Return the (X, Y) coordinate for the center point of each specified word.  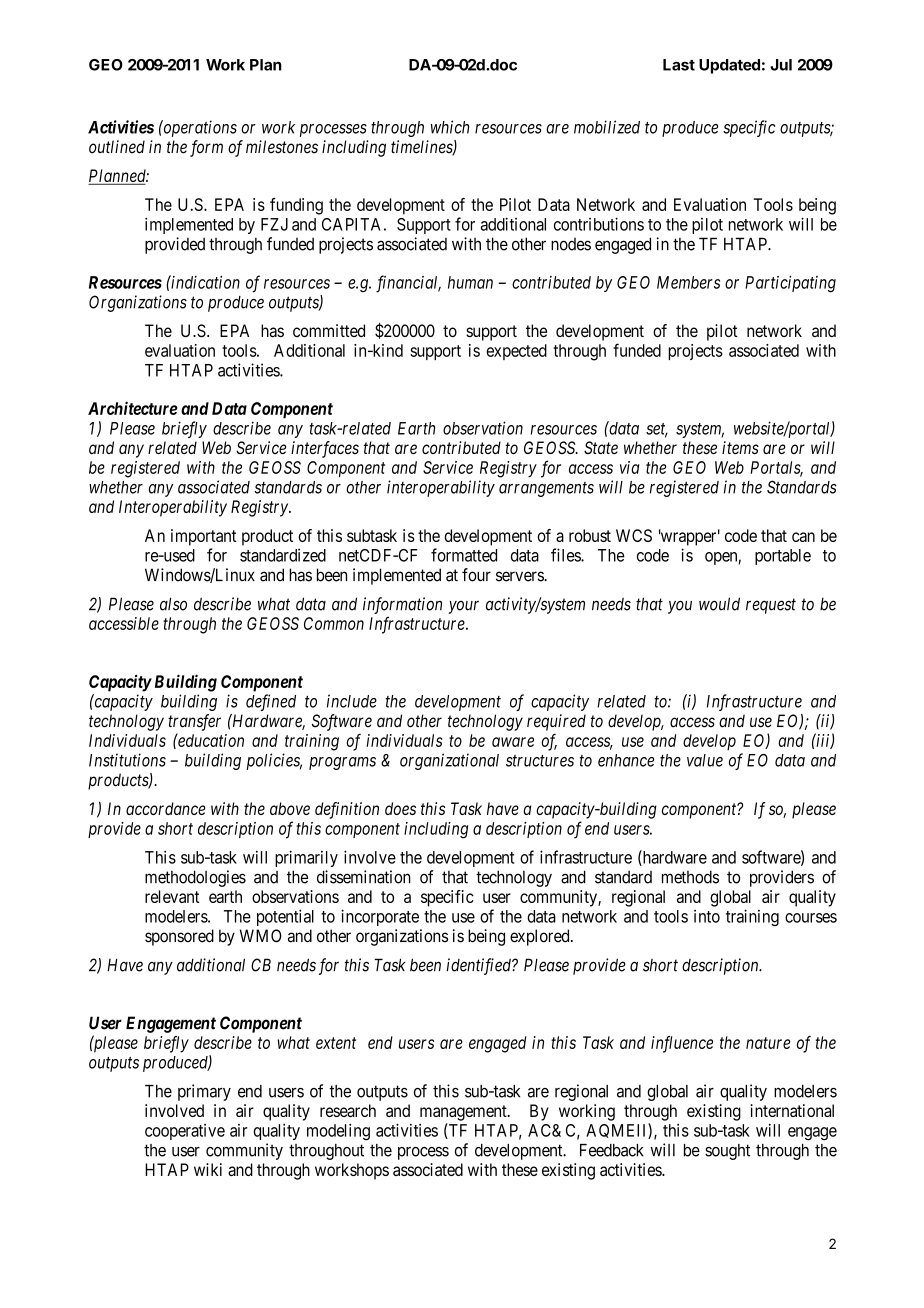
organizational (449, 761)
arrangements (546, 489)
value (705, 760)
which (450, 127)
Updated (729, 66)
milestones (282, 147)
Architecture (132, 408)
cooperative (185, 1132)
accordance (166, 808)
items (740, 447)
